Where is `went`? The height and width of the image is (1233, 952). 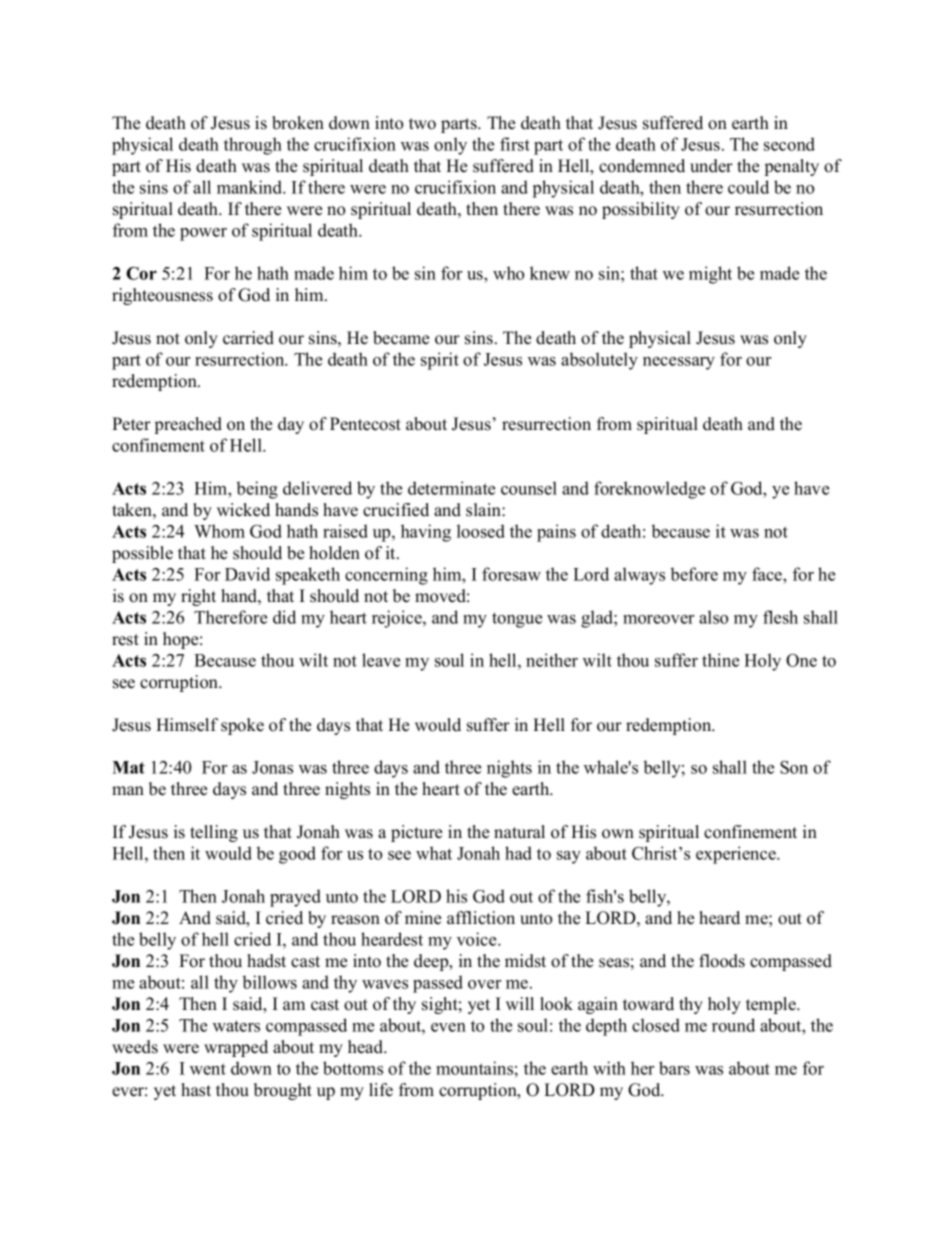
went is located at coordinates (208, 1069).
